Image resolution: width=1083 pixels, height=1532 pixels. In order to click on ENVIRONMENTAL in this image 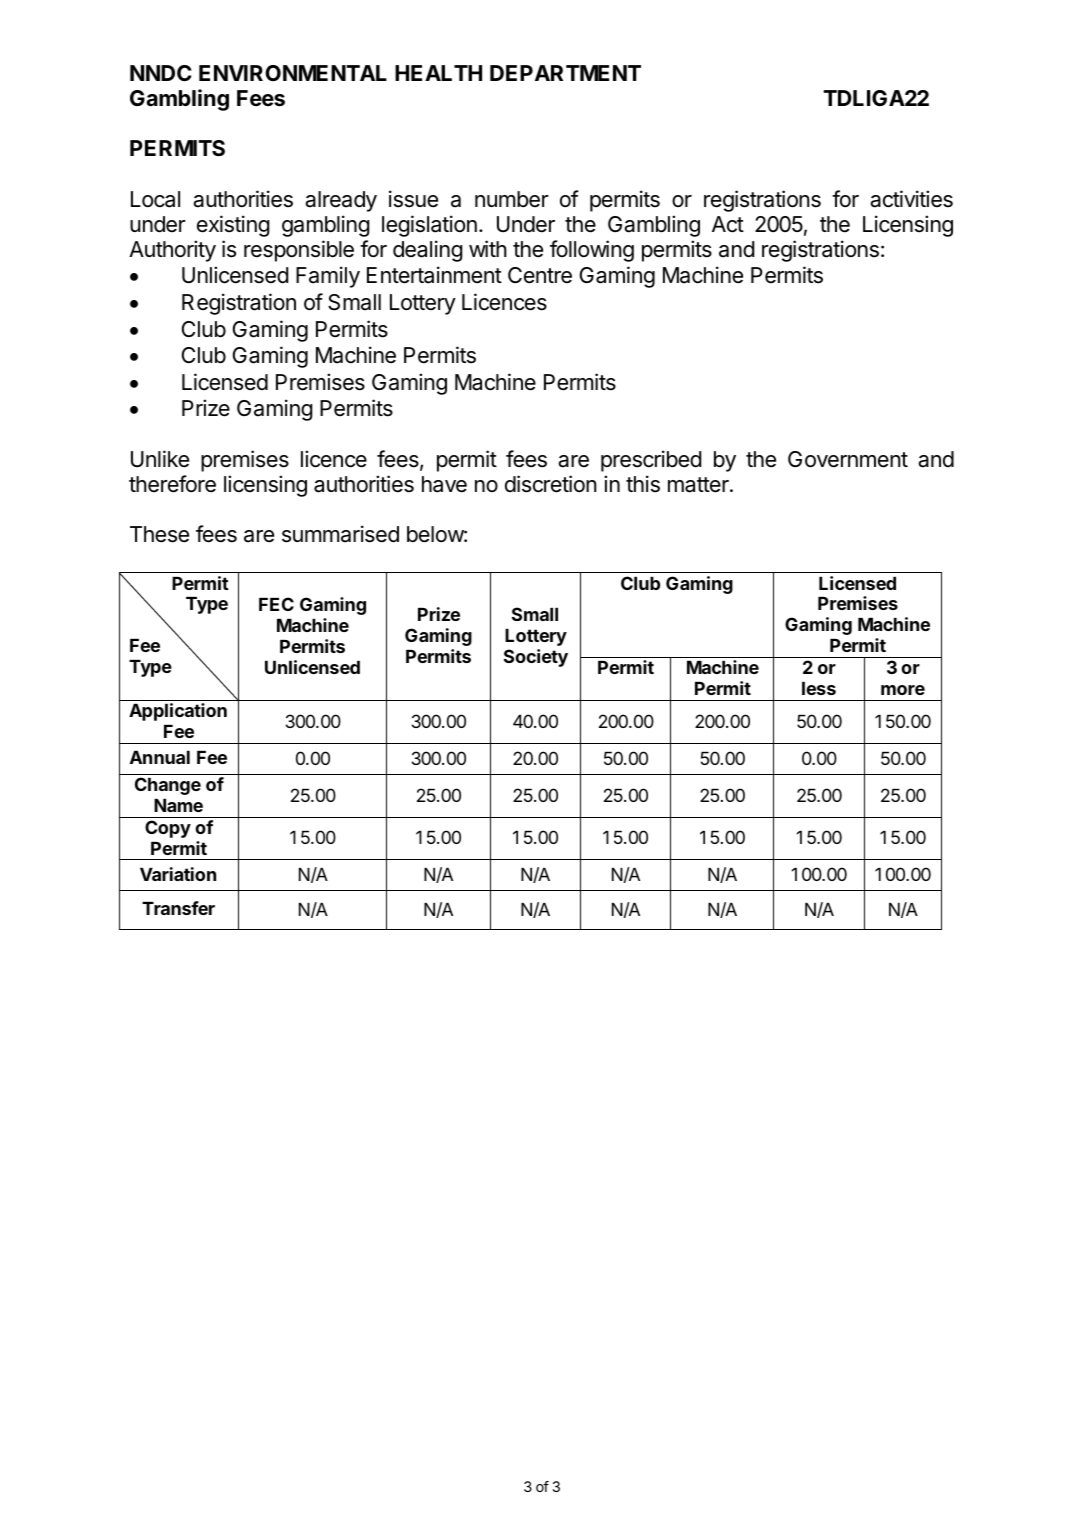, I will do `click(293, 73)`.
